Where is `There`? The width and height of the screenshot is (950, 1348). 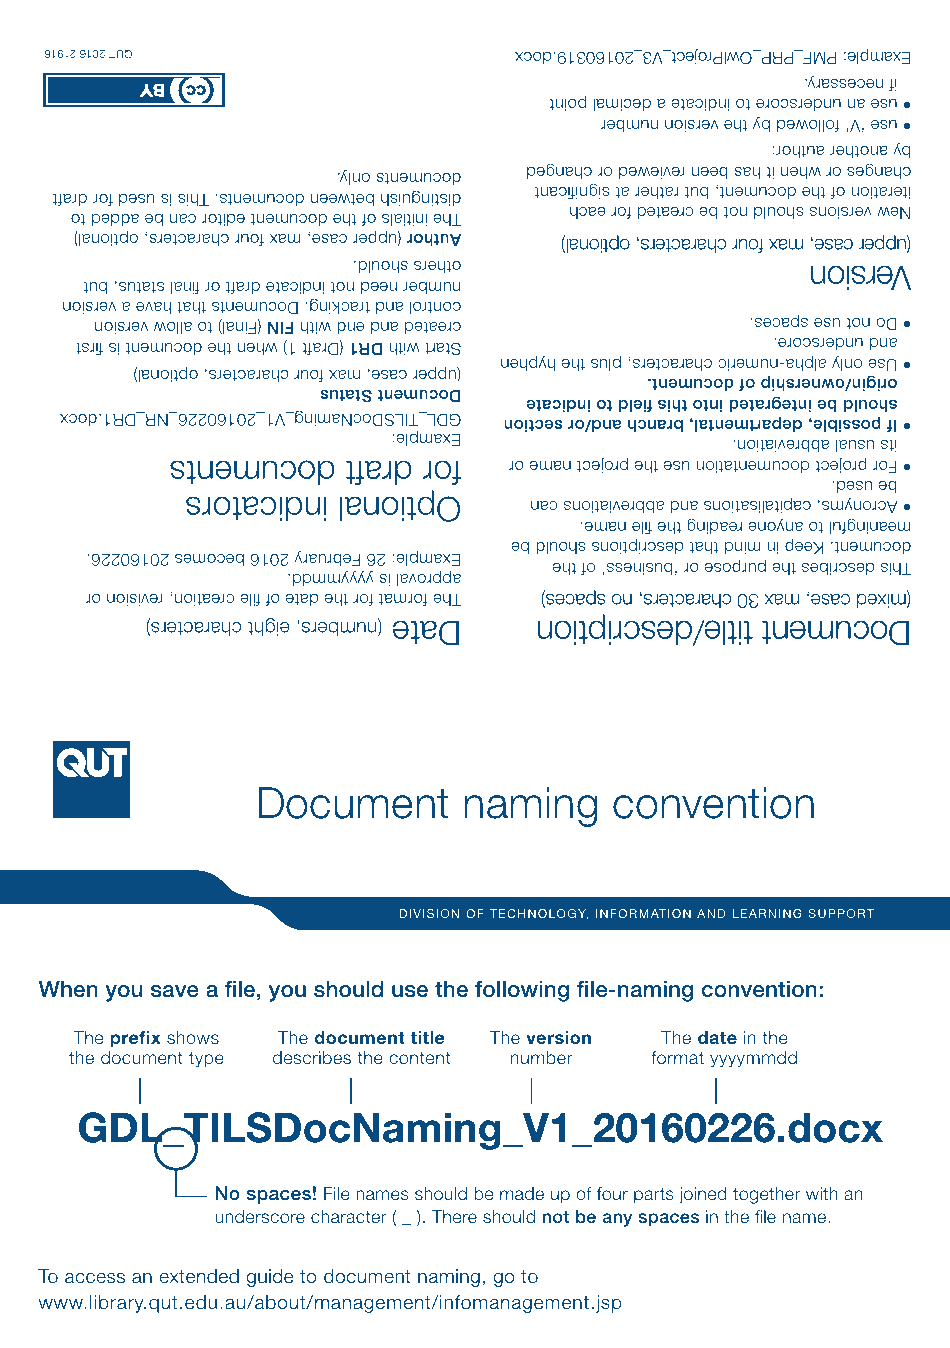 There is located at coordinates (454, 1216).
